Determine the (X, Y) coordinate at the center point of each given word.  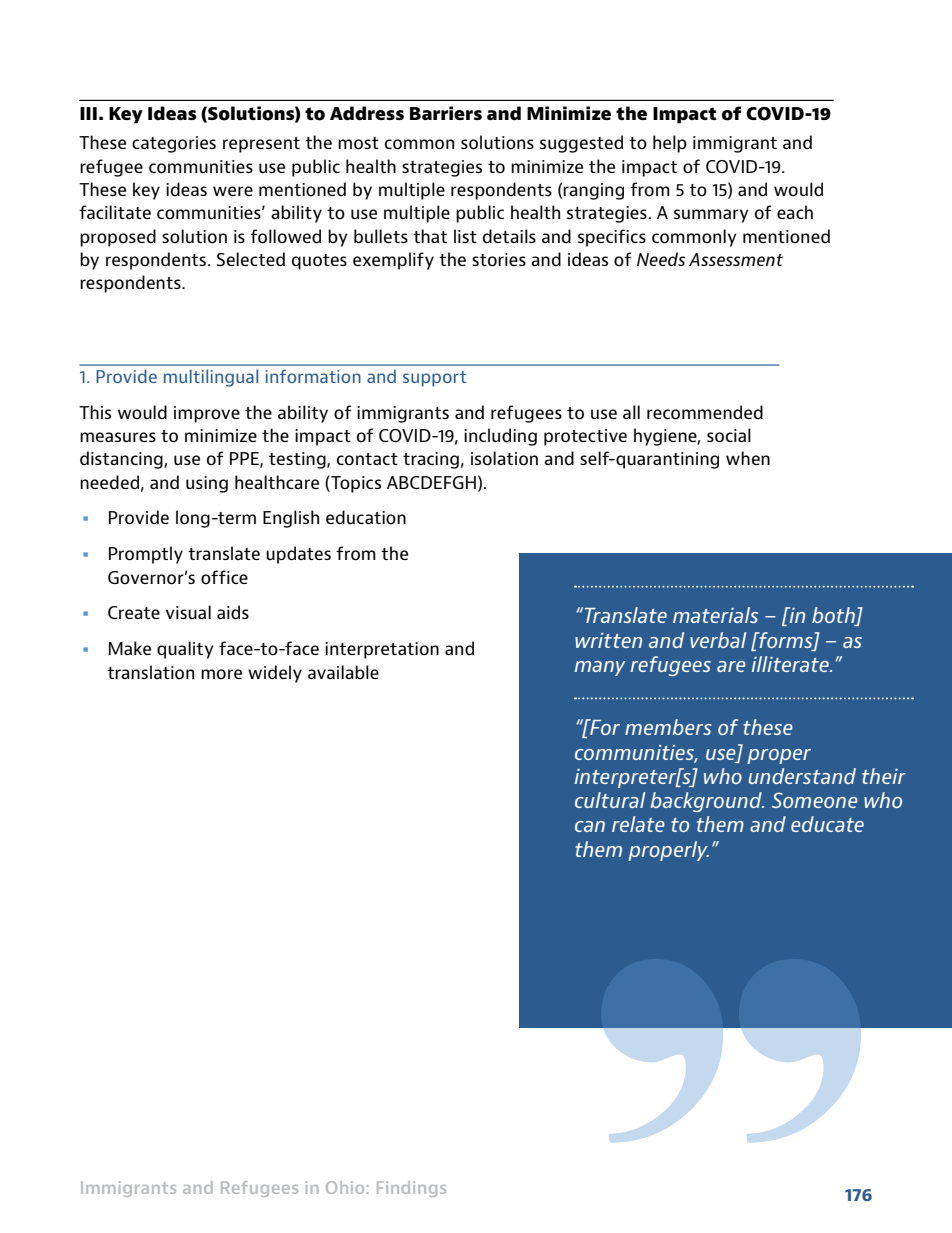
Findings (411, 1189)
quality (185, 650)
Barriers (446, 113)
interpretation (382, 650)
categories (174, 144)
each (795, 212)
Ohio (345, 1187)
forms (786, 641)
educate (827, 824)
